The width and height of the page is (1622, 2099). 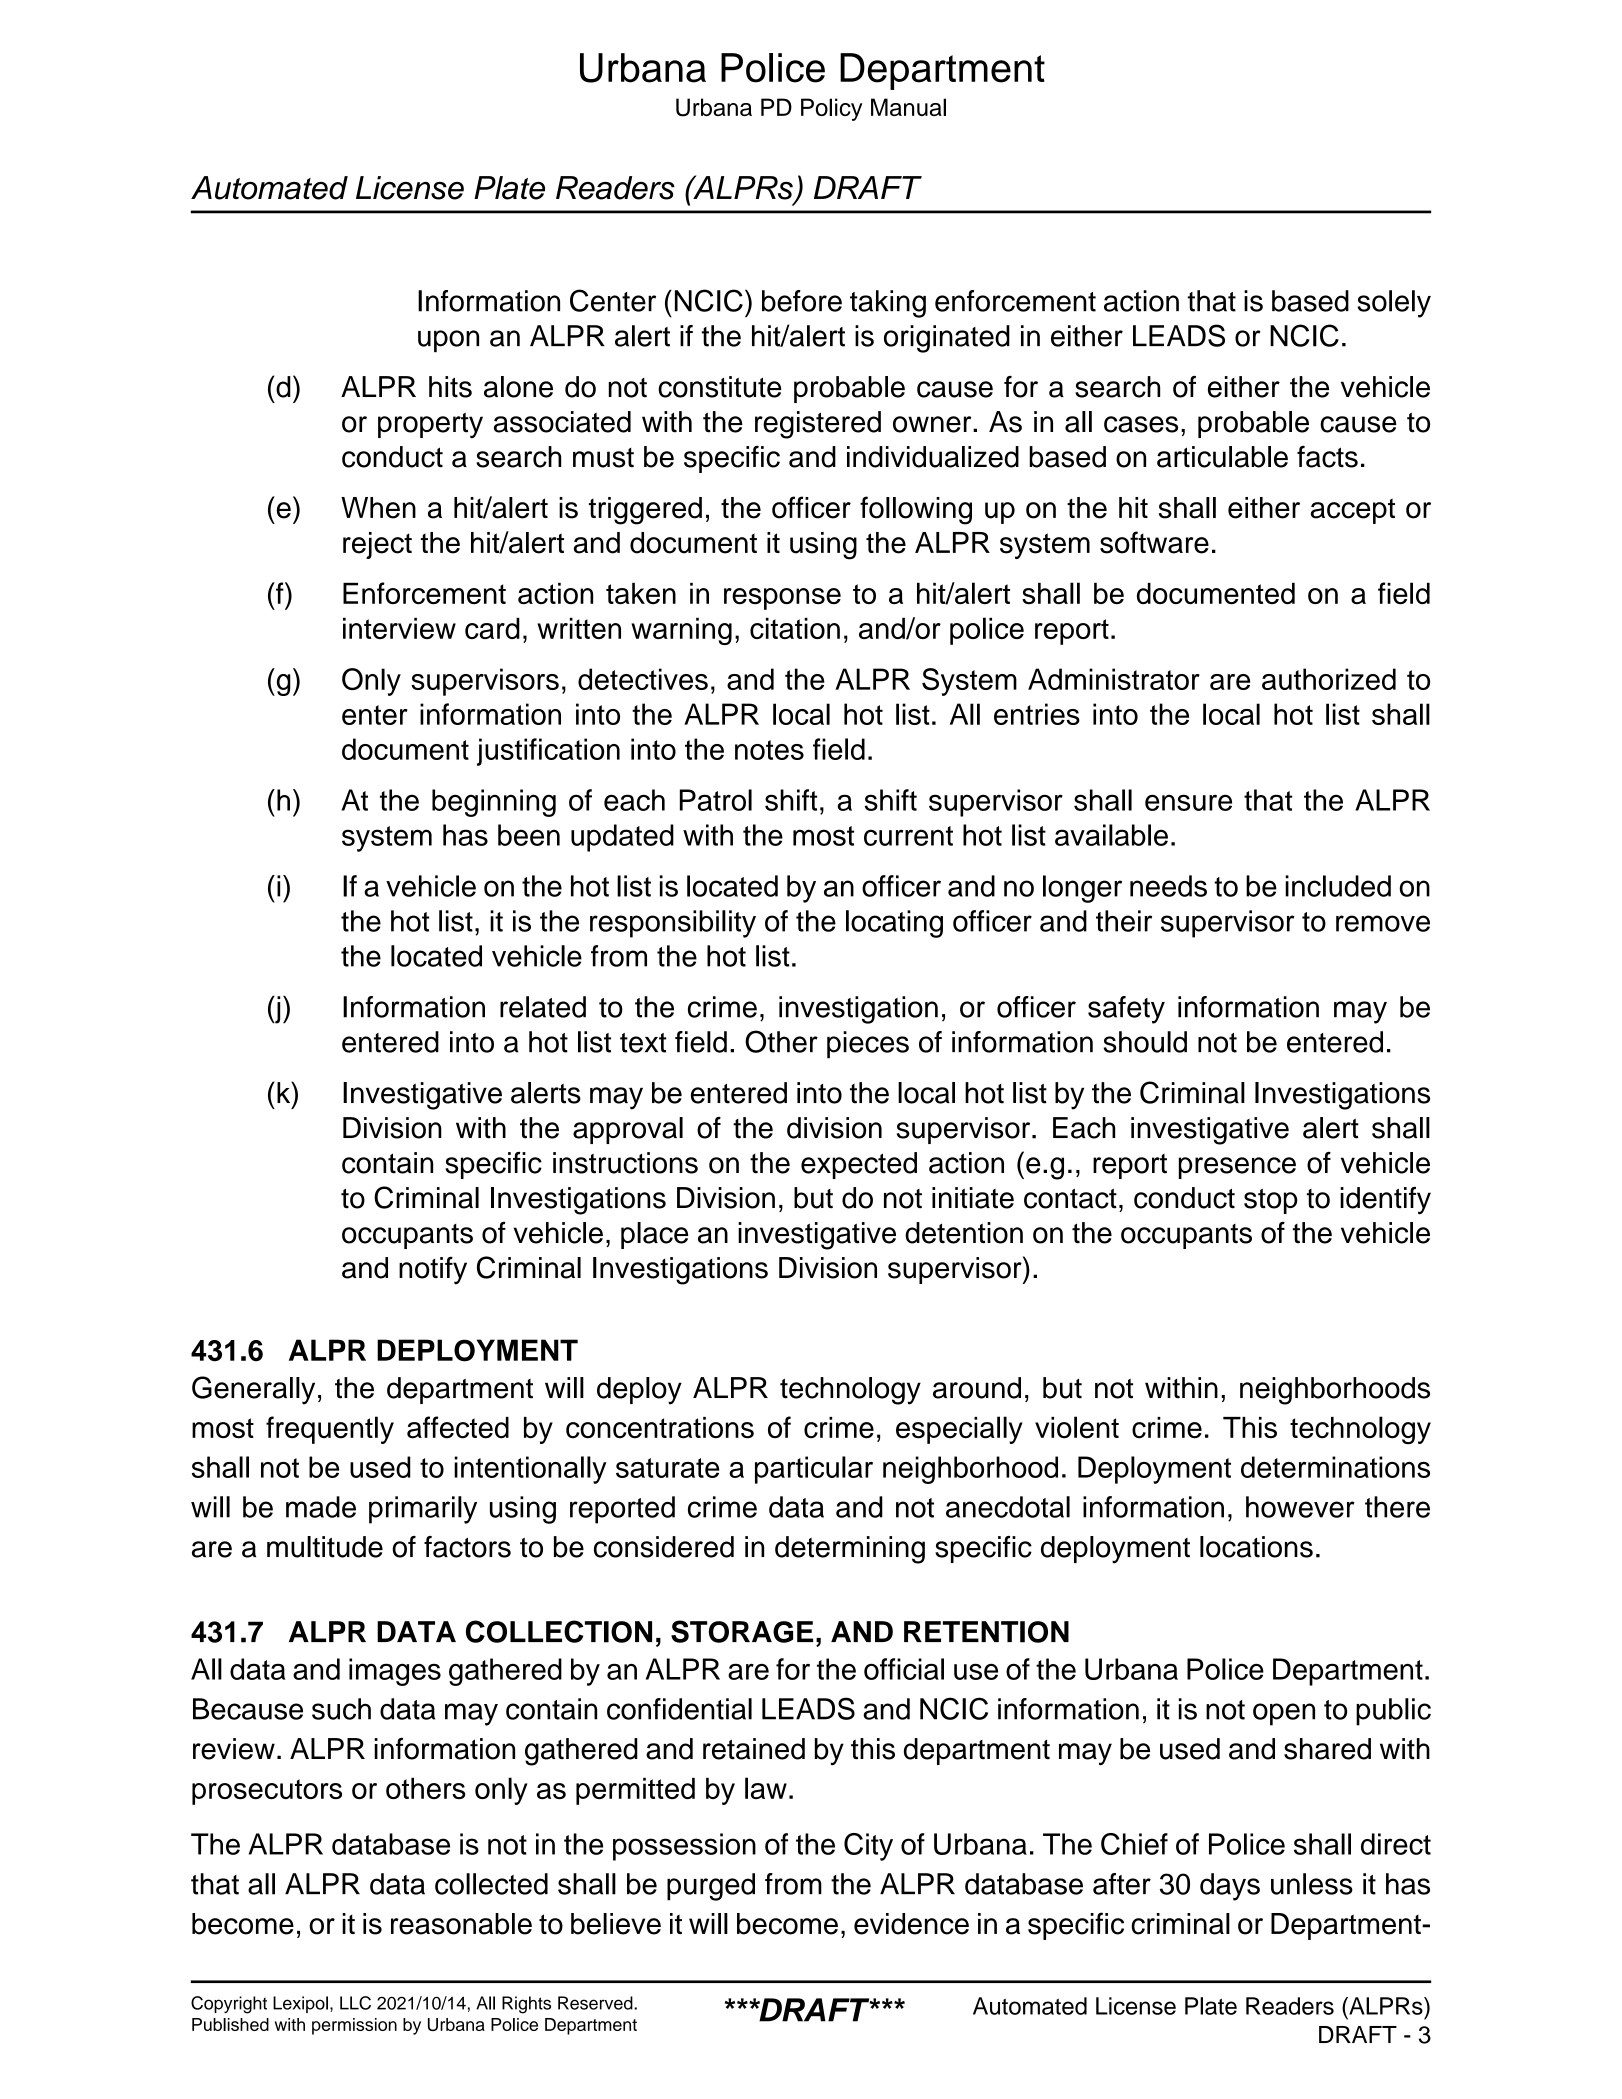 I want to click on related, so click(x=543, y=1007).
